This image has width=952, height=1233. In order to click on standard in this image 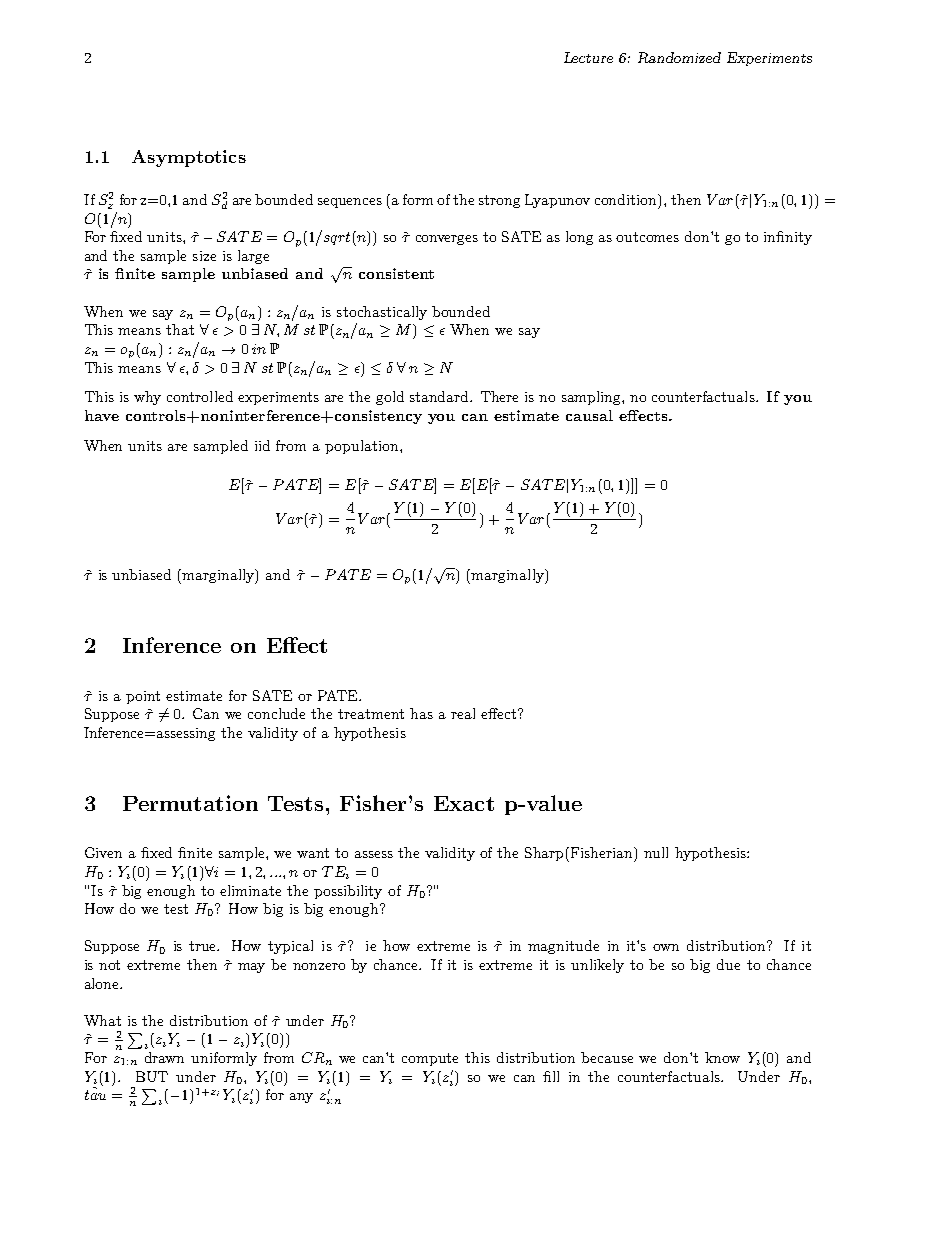, I will do `click(440, 396)`.
